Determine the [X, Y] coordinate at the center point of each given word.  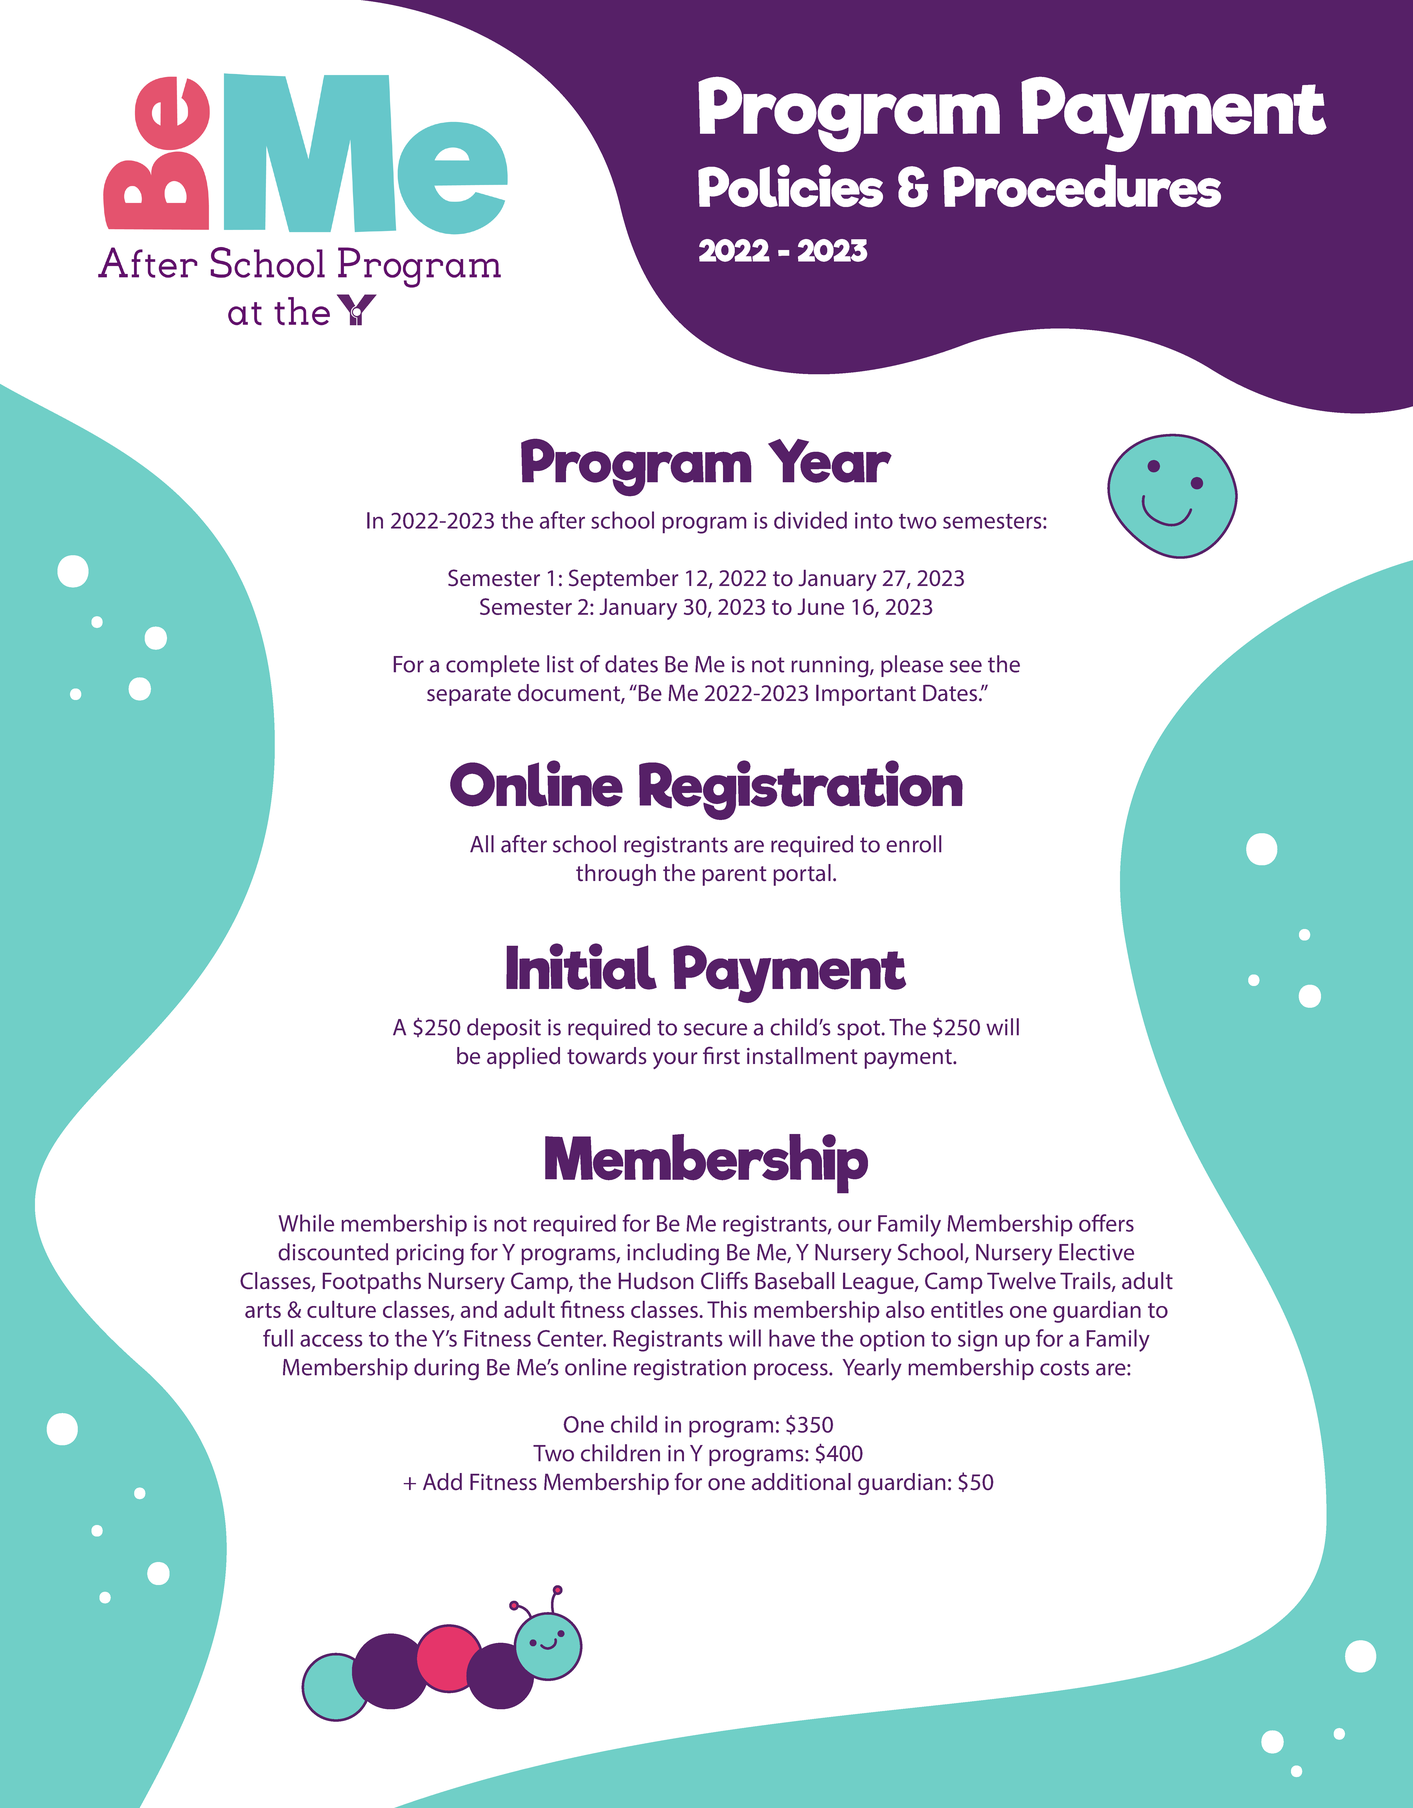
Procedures [1082, 185]
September [624, 580]
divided [810, 520]
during [446, 1369]
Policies [790, 186]
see [966, 666]
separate [469, 696]
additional [801, 1482]
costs [1064, 1368]
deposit [504, 1029]
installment [802, 1056]
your [675, 1060]
